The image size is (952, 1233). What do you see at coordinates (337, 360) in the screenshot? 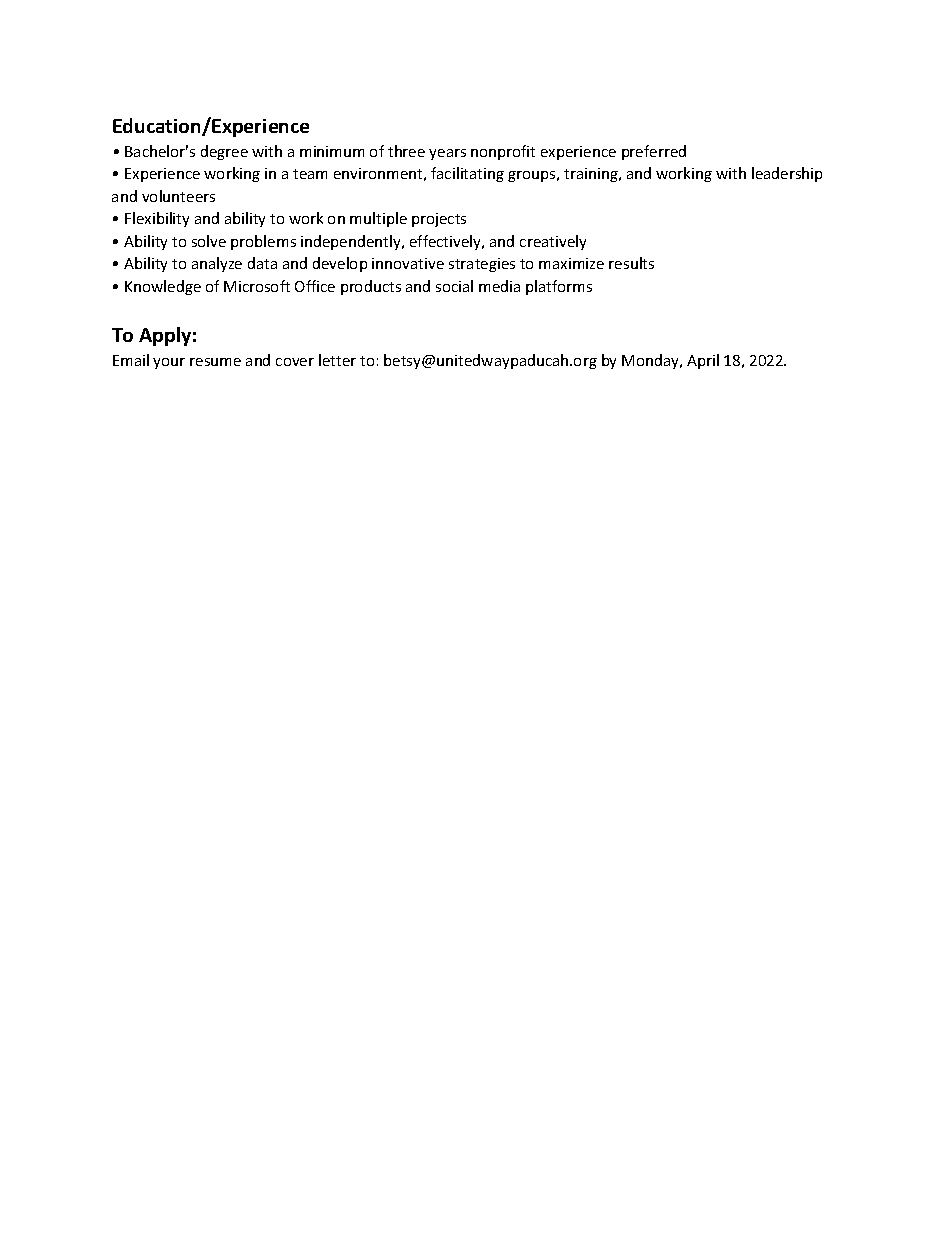
I see `letter` at bounding box center [337, 360].
